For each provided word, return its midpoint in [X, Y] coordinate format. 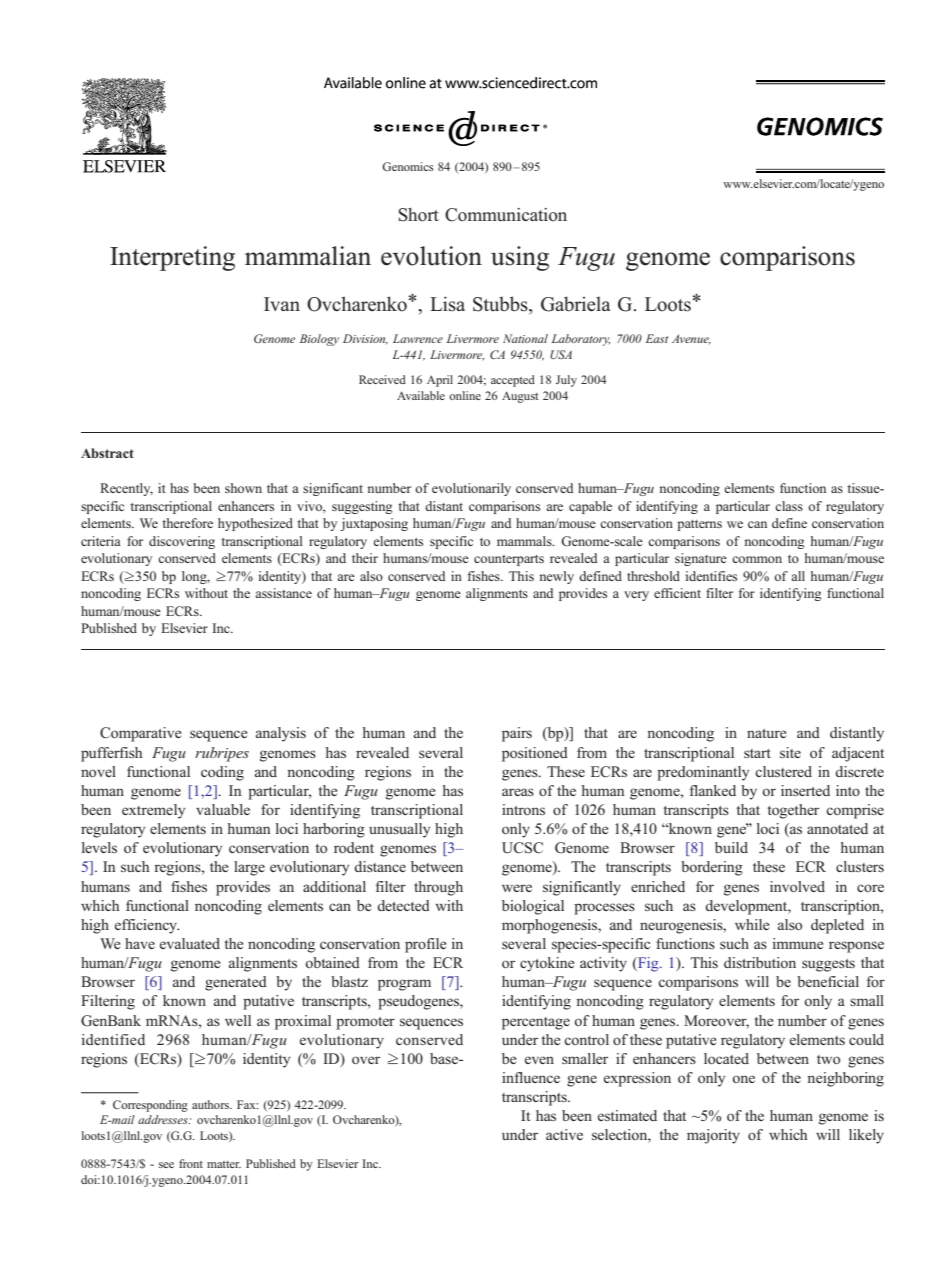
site [790, 752]
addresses [164, 1119]
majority [713, 1136]
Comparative [141, 734]
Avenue [691, 339]
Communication [506, 215]
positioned [535, 754]
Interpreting [172, 258]
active [564, 1134]
